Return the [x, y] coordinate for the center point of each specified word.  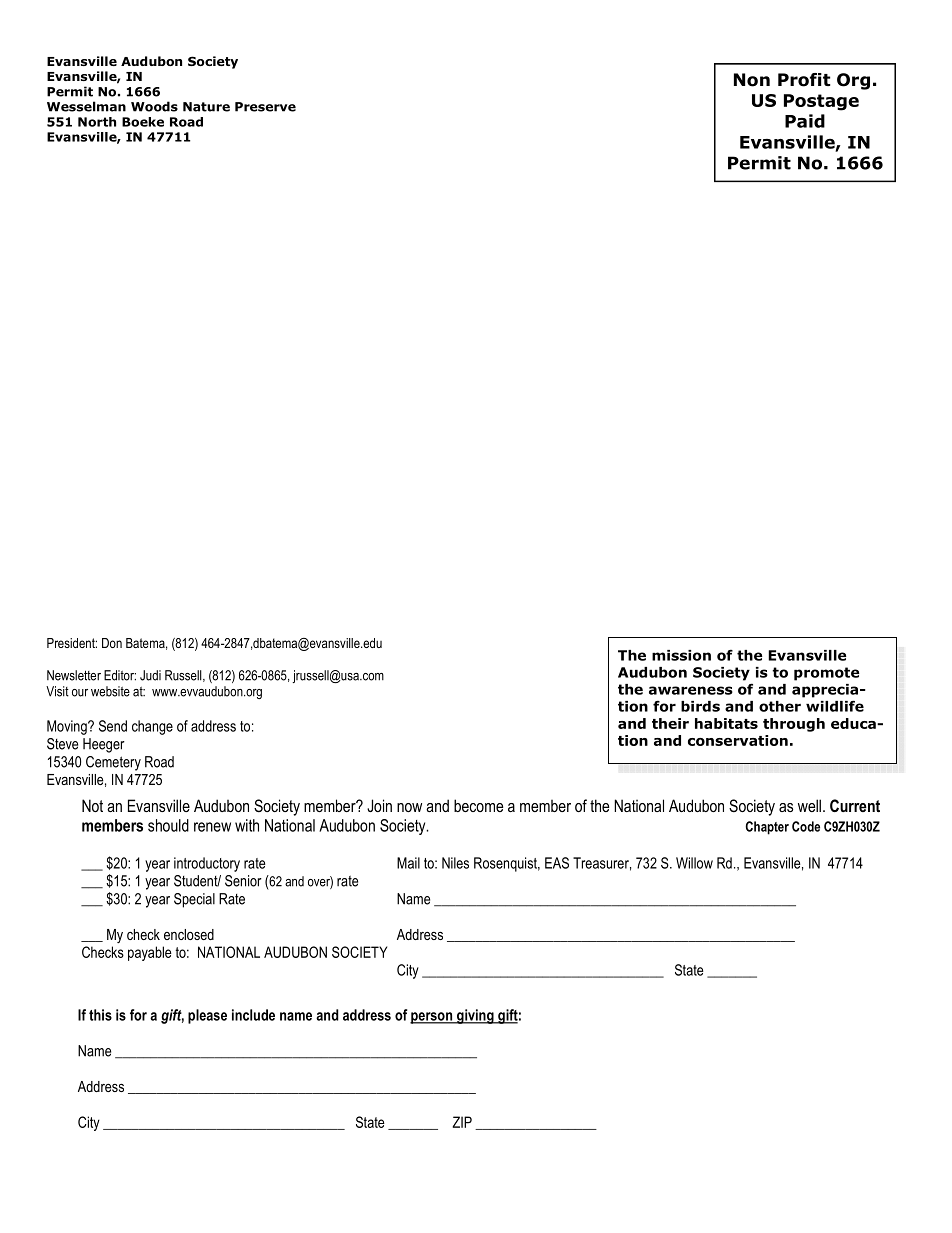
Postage [821, 102]
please [207, 1016]
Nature [206, 107]
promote [827, 674]
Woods [154, 106]
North [97, 122]
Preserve [265, 107]
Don [112, 643]
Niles [455, 863]
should [168, 825]
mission [681, 655]
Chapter [767, 828]
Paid [805, 121]
